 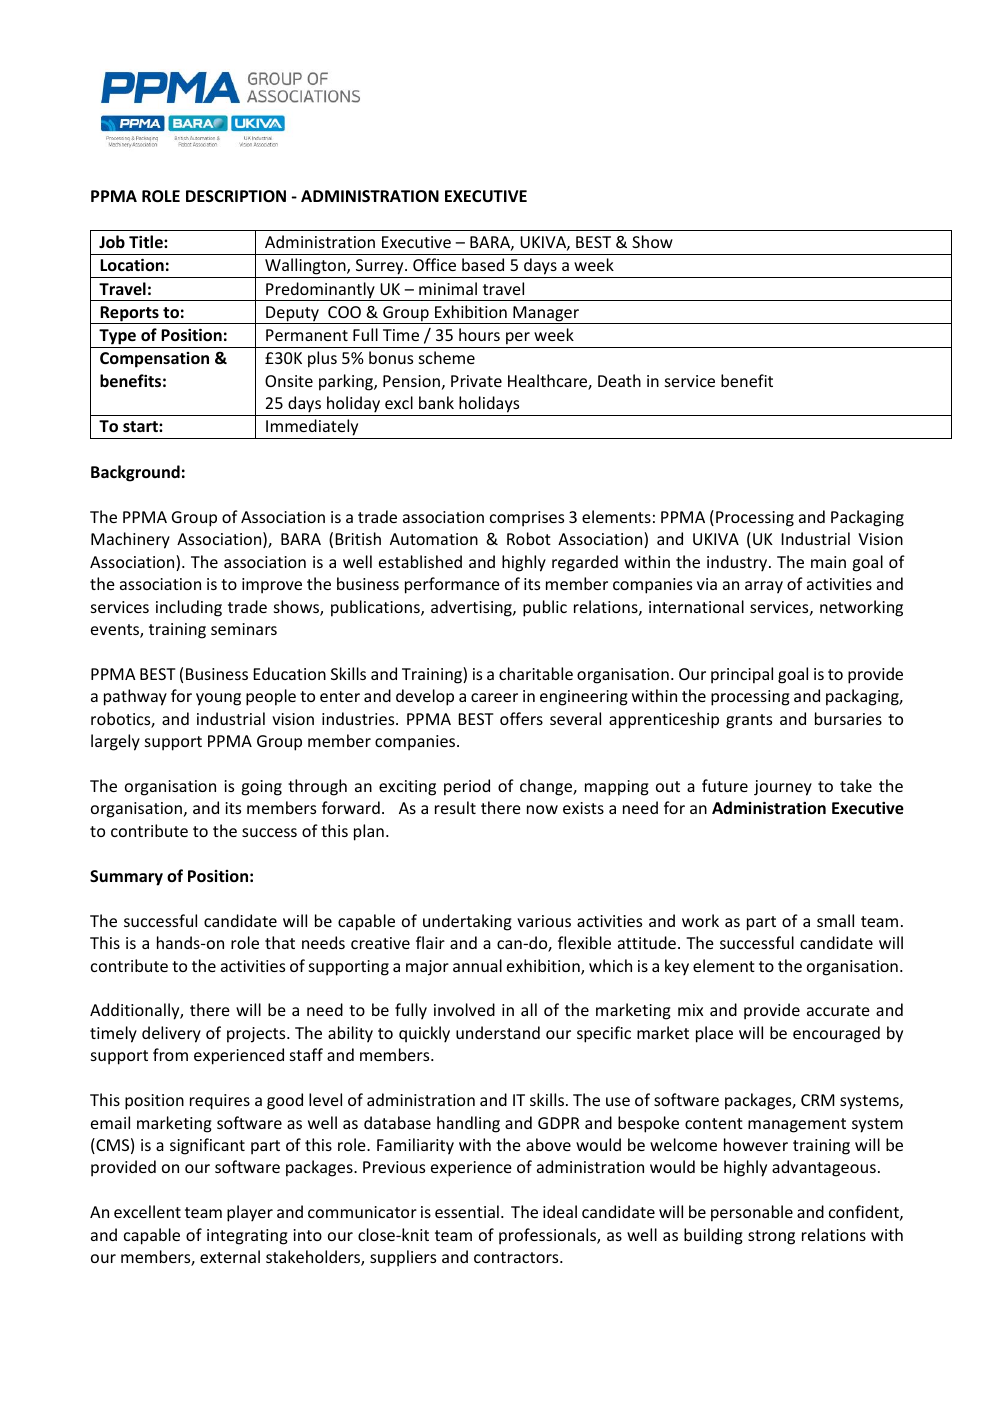 I want to click on DESCRIPTION, so click(x=236, y=196).
